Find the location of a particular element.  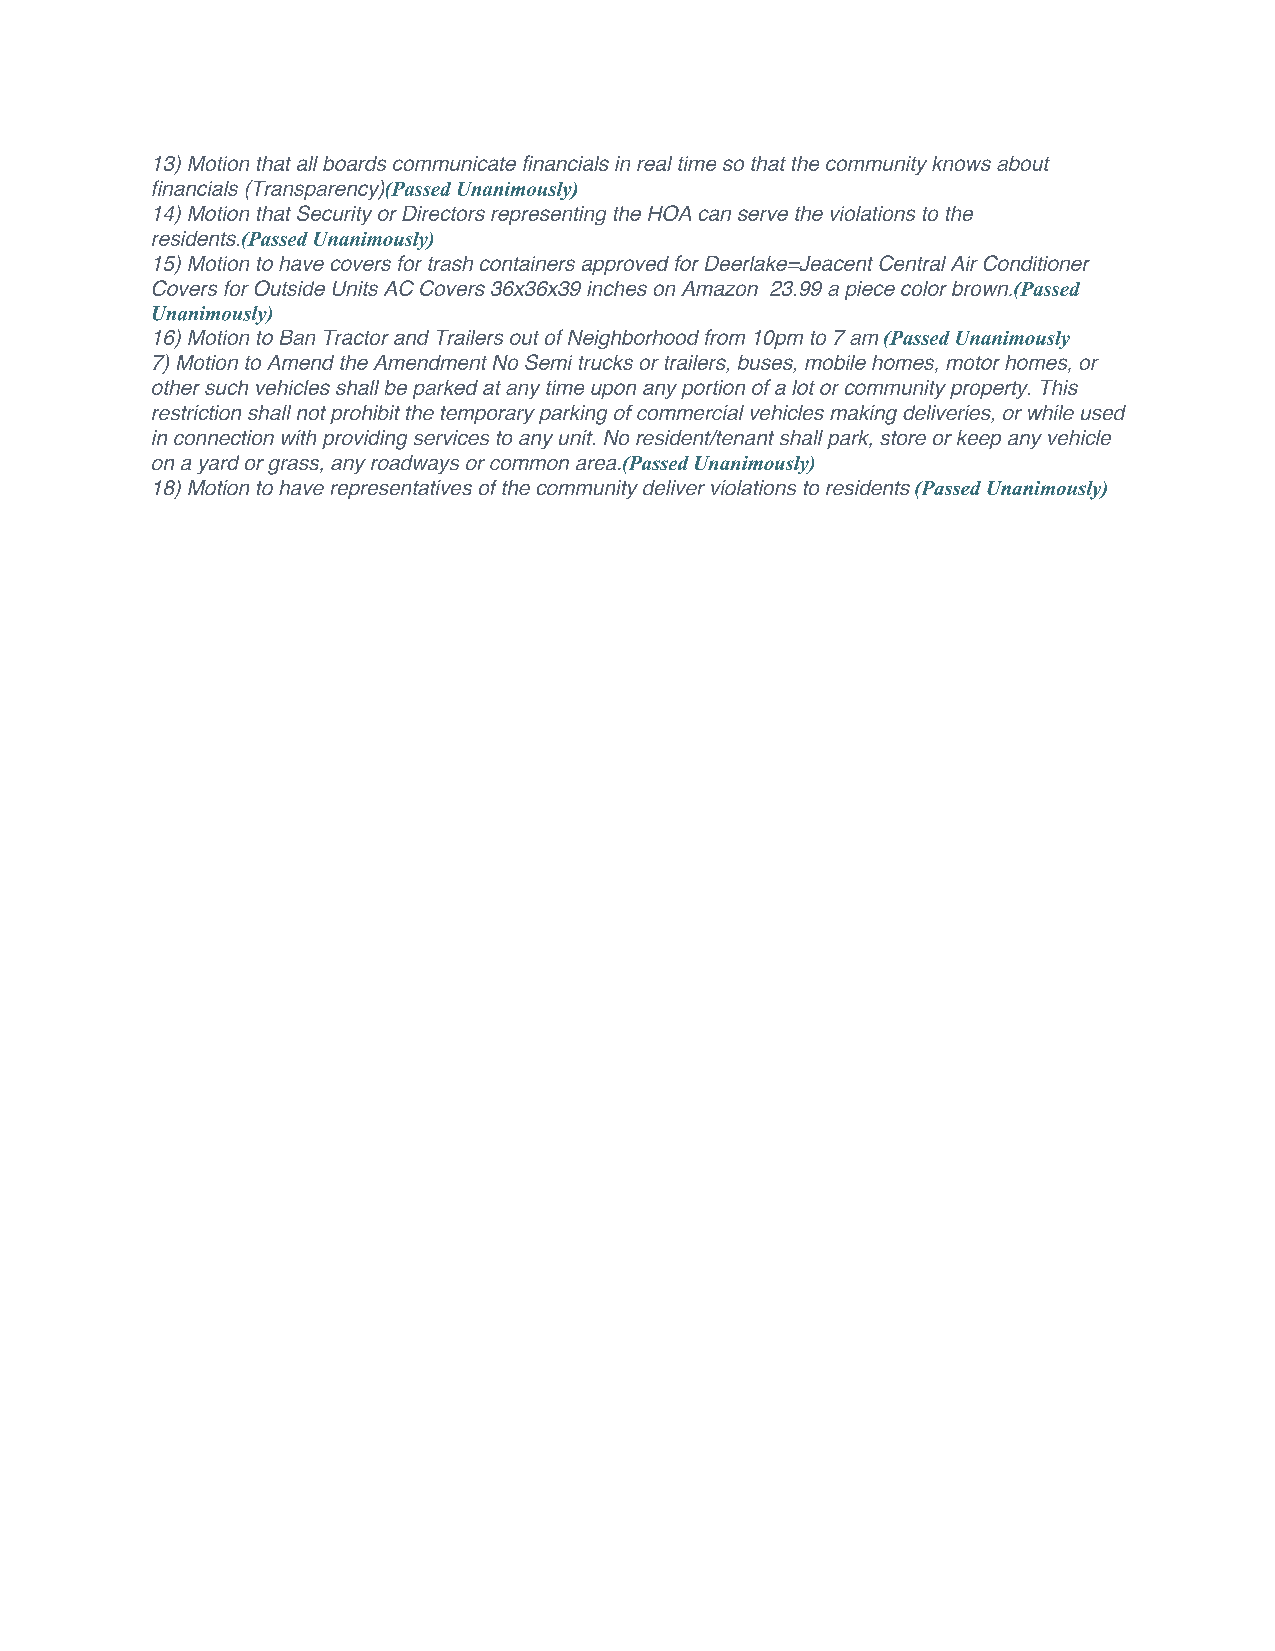

boards is located at coordinates (354, 163).
